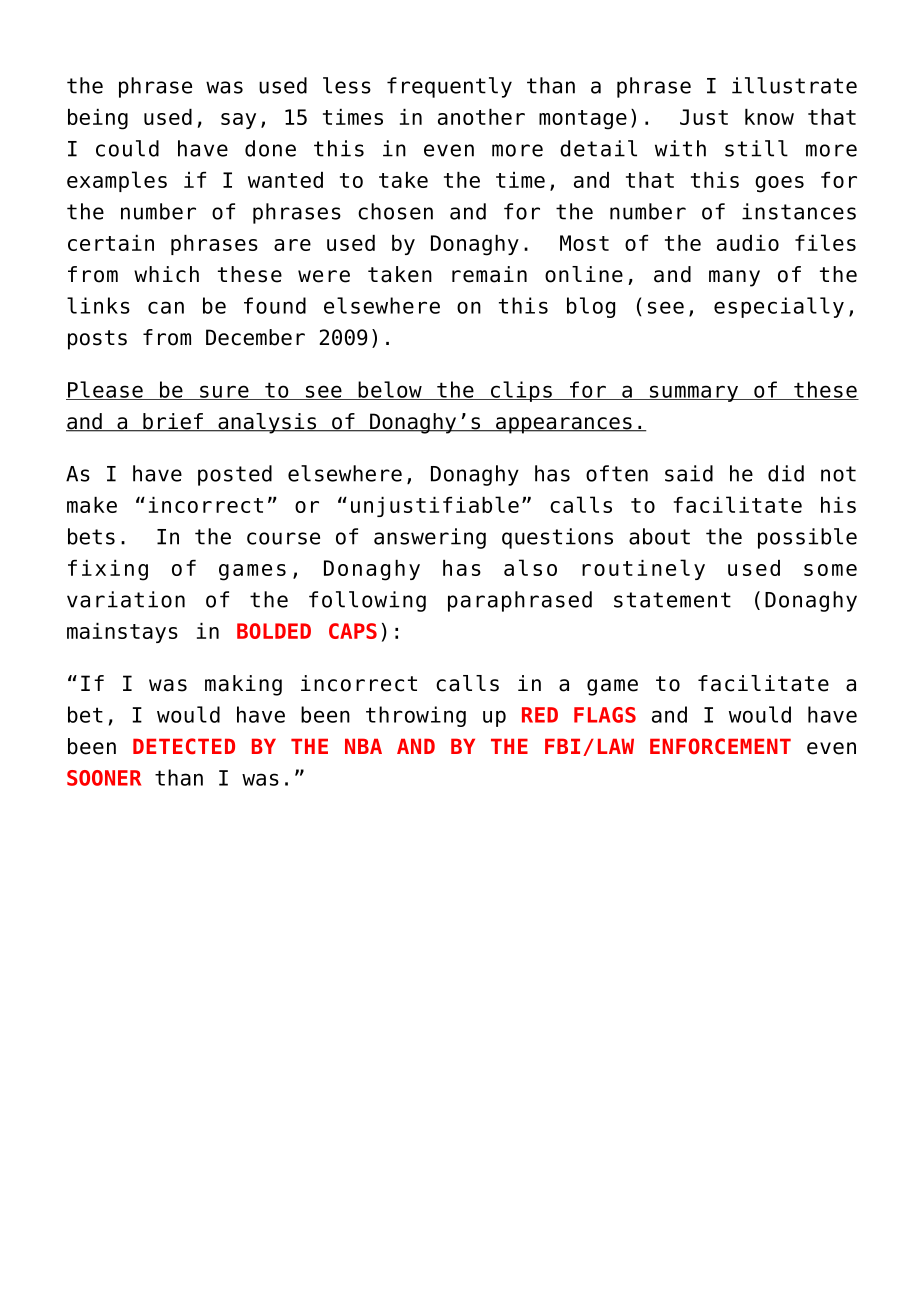  I want to click on know, so click(769, 117).
